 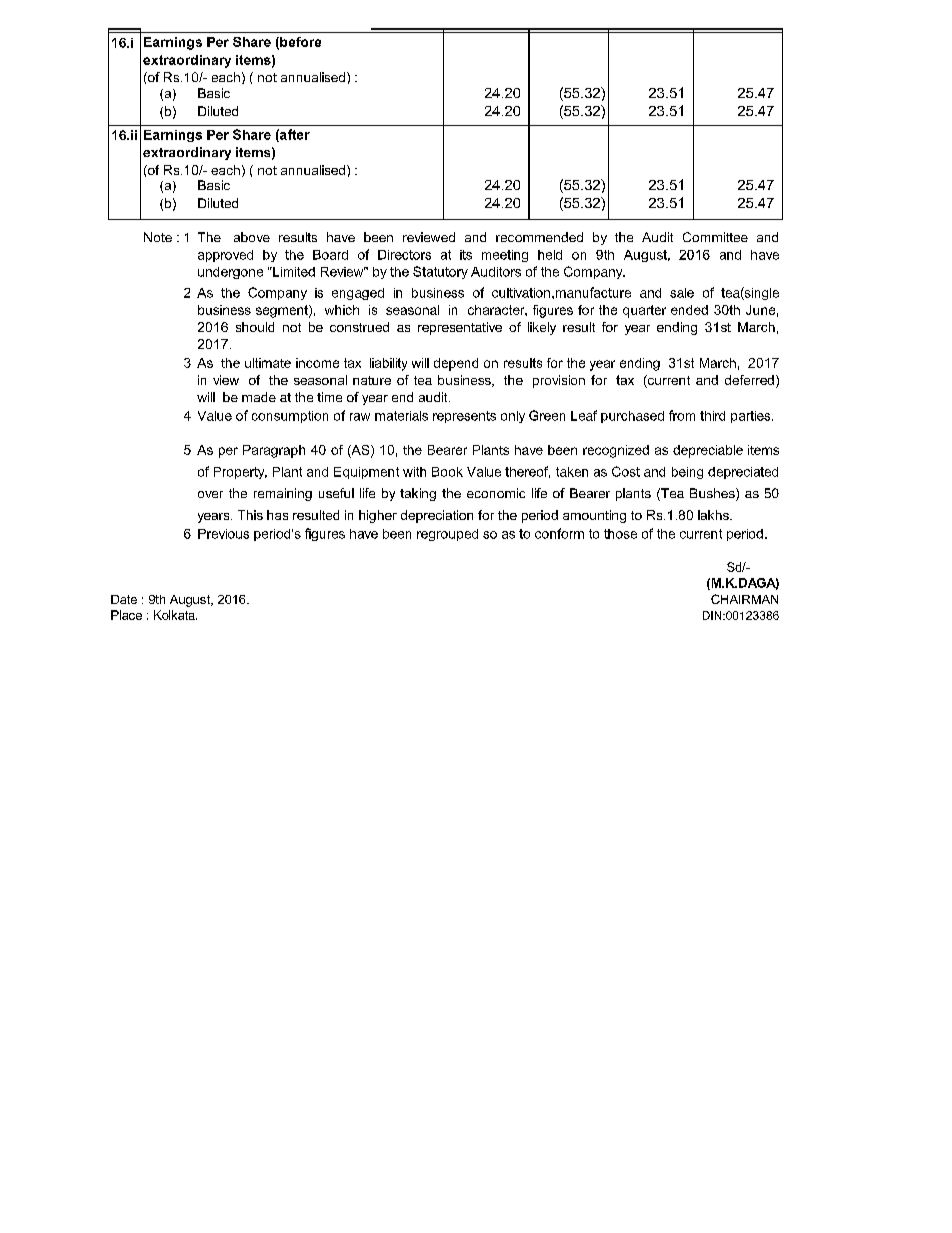 I want to click on its, so click(x=466, y=255).
